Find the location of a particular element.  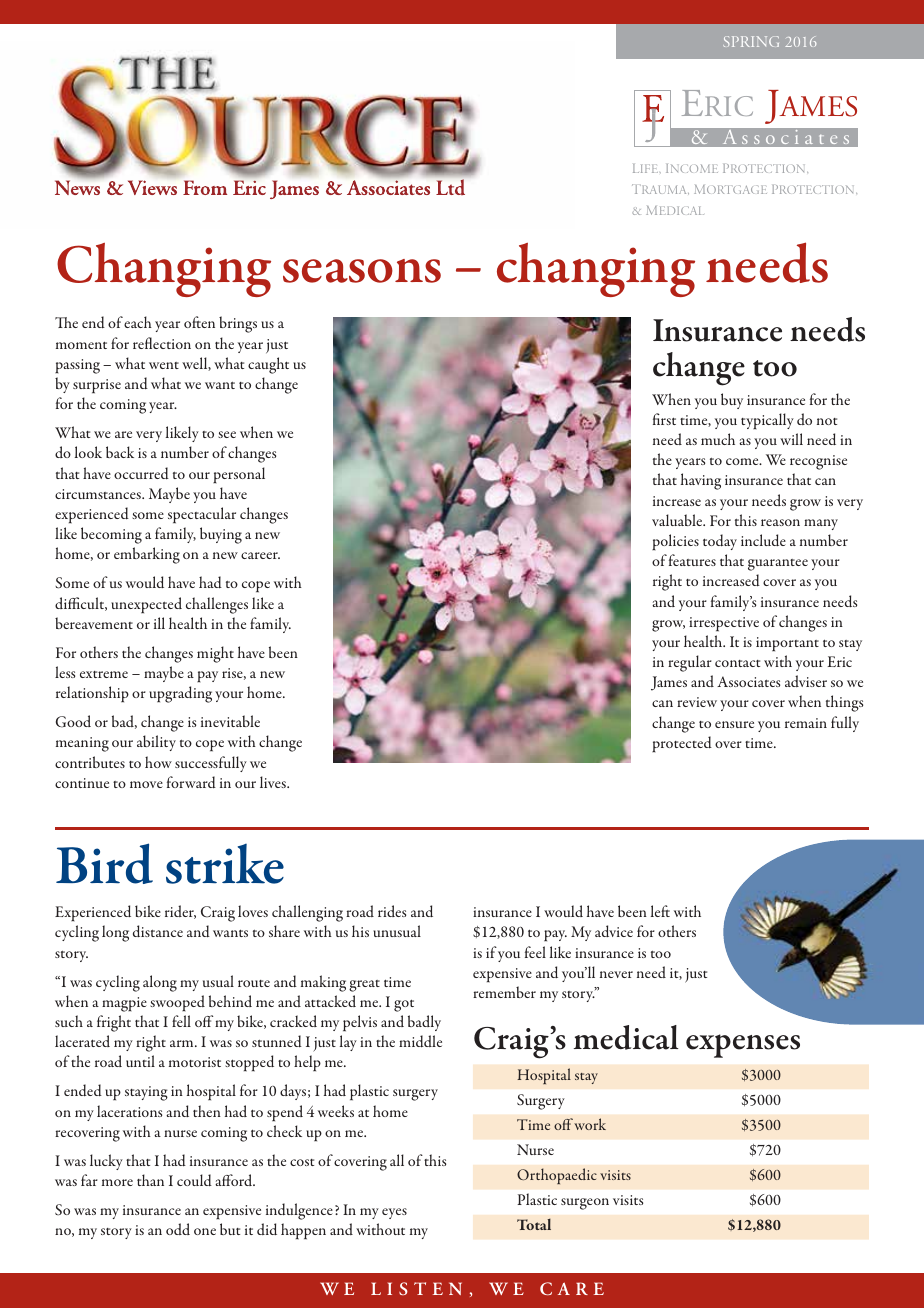

remember is located at coordinates (504, 992).
